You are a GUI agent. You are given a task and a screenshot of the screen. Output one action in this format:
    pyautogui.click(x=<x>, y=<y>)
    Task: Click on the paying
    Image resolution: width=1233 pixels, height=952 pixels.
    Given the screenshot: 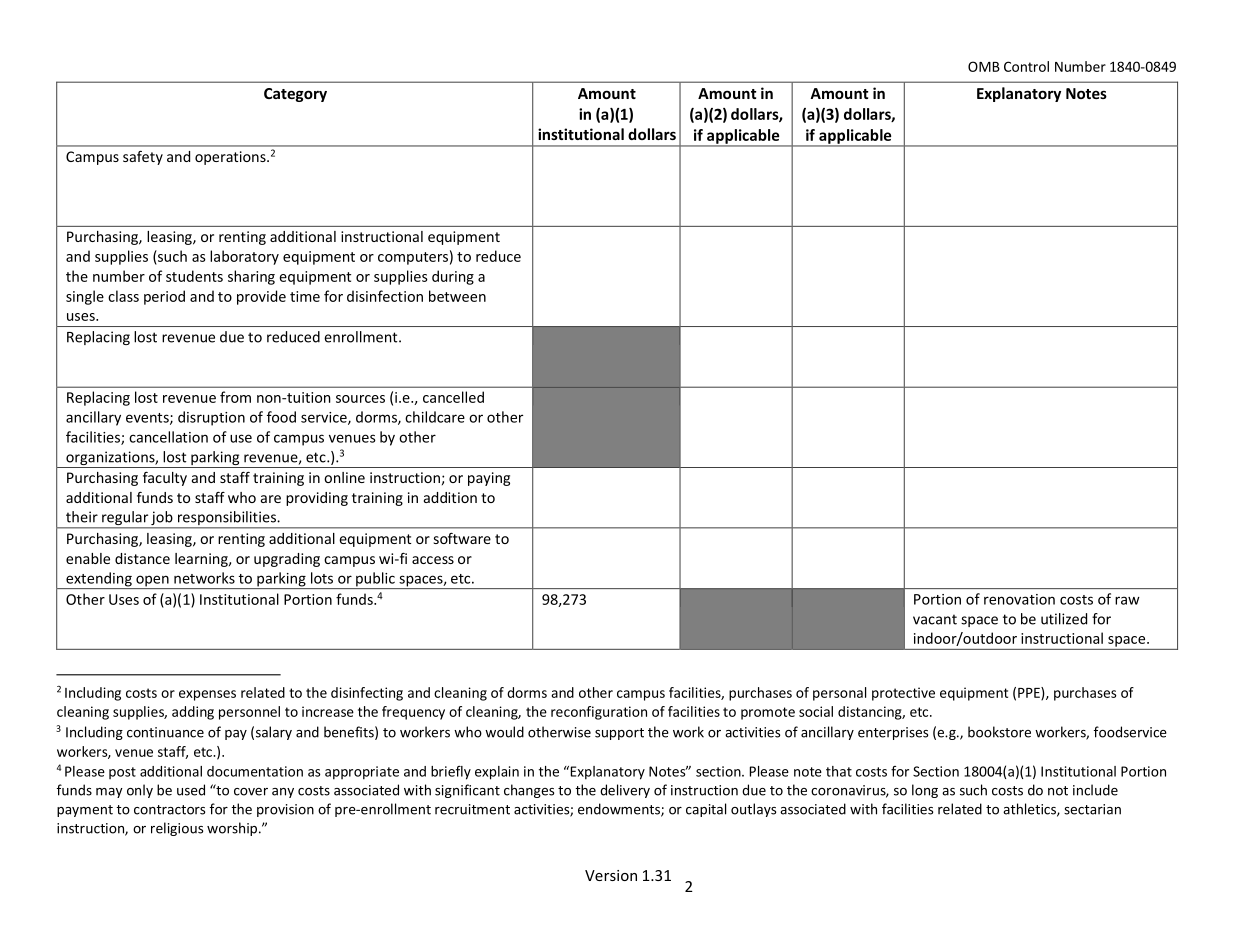 What is the action you would take?
    pyautogui.click(x=489, y=479)
